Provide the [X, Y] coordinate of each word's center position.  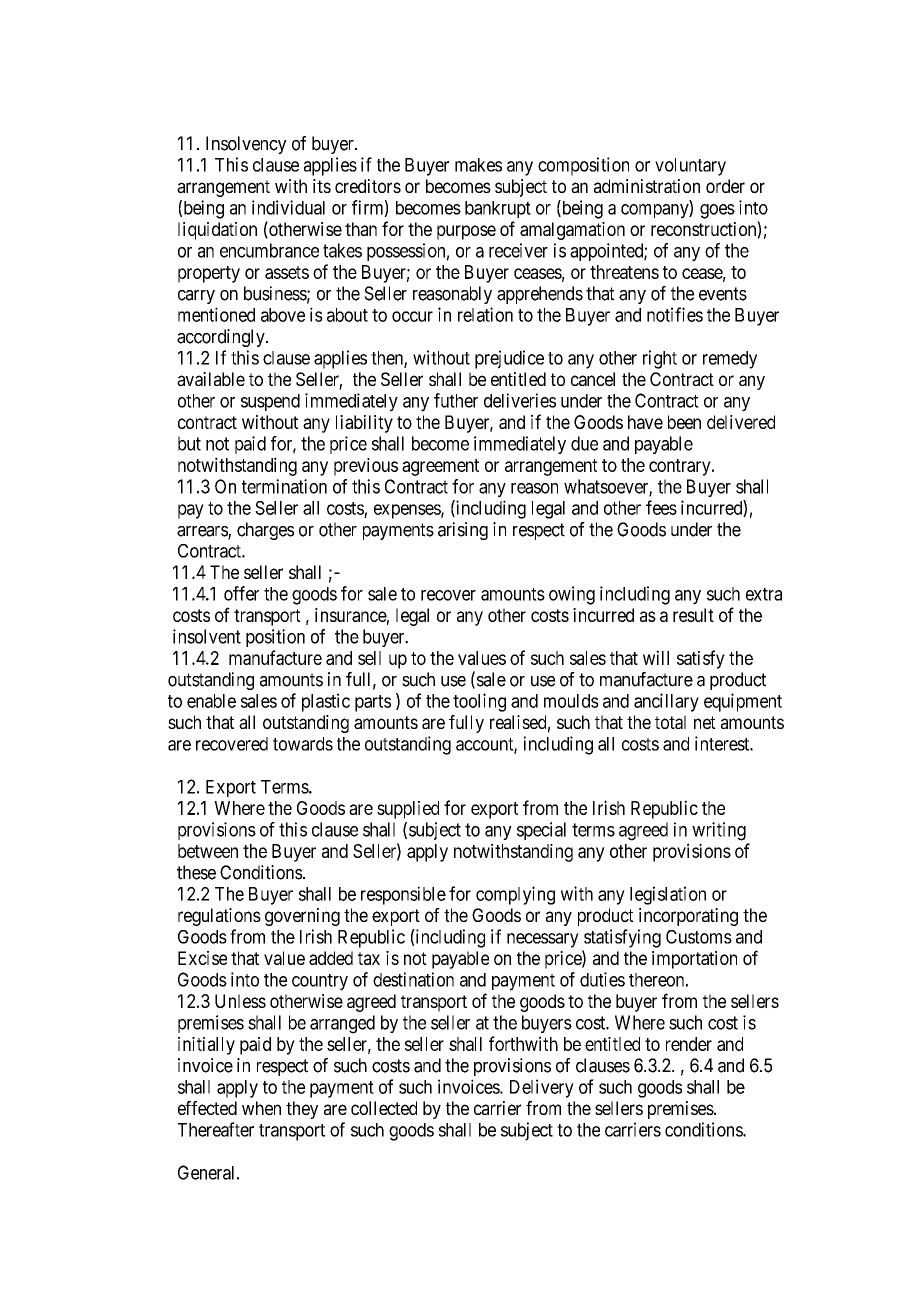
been [684, 422]
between [208, 851]
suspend [270, 402]
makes [478, 165]
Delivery [542, 1088]
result [693, 615]
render [689, 1044]
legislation [668, 895]
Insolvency [246, 145]
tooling [479, 702]
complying [515, 895]
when [261, 1108]
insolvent [207, 636]
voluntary [690, 167]
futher [456, 400]
